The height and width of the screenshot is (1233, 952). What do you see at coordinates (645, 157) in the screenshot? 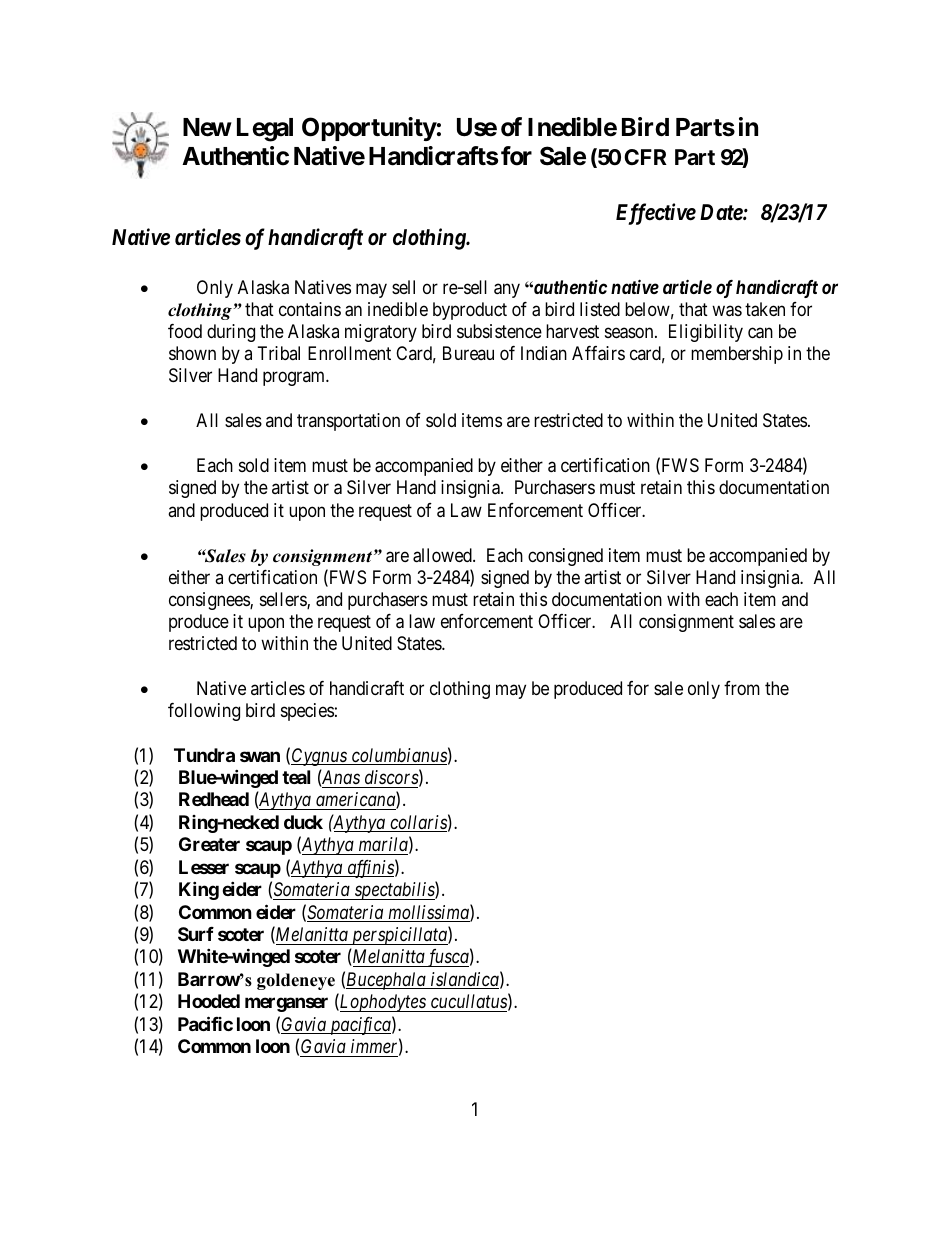
I see `CFR` at bounding box center [645, 157].
